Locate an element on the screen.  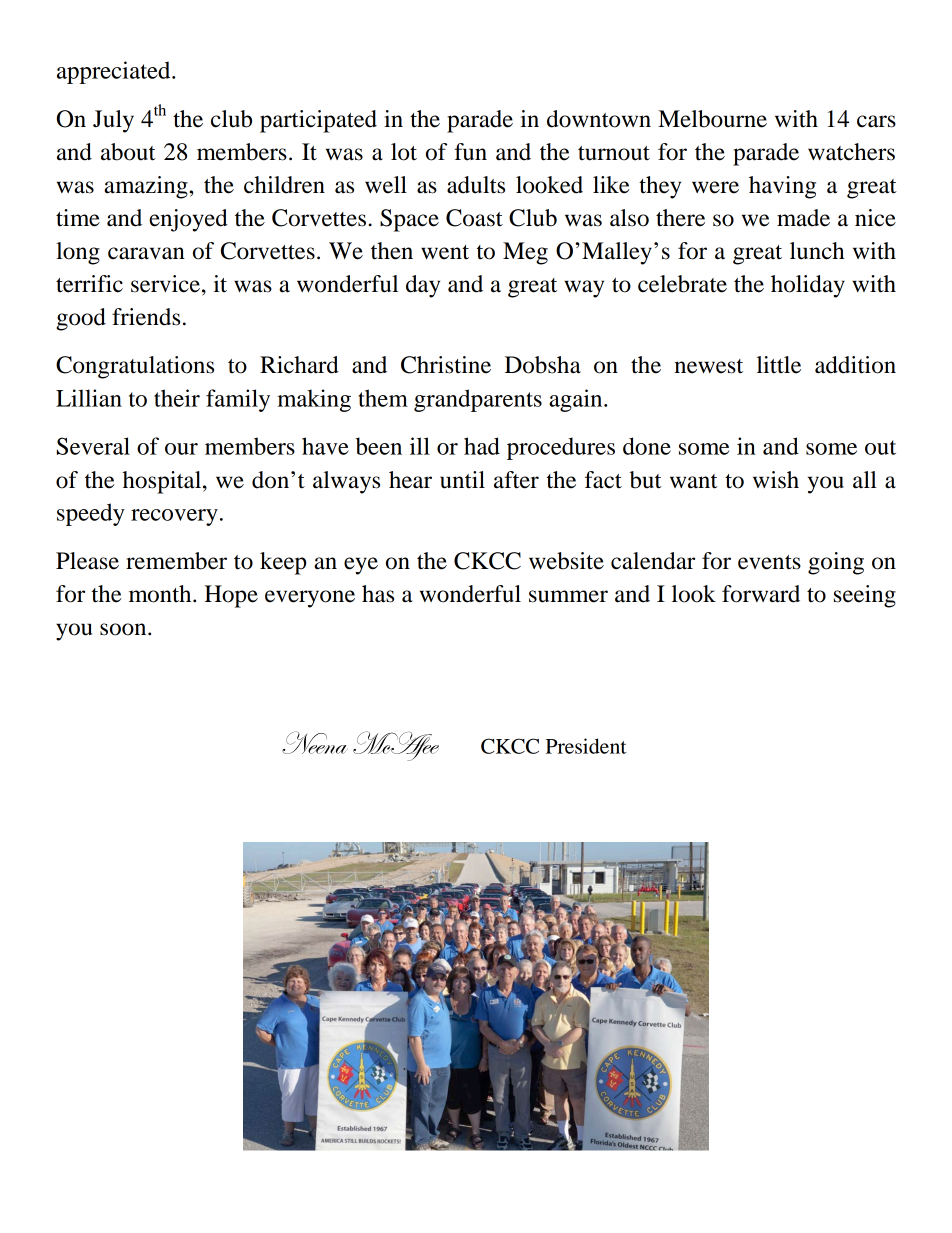
Congratulations is located at coordinates (135, 367).
